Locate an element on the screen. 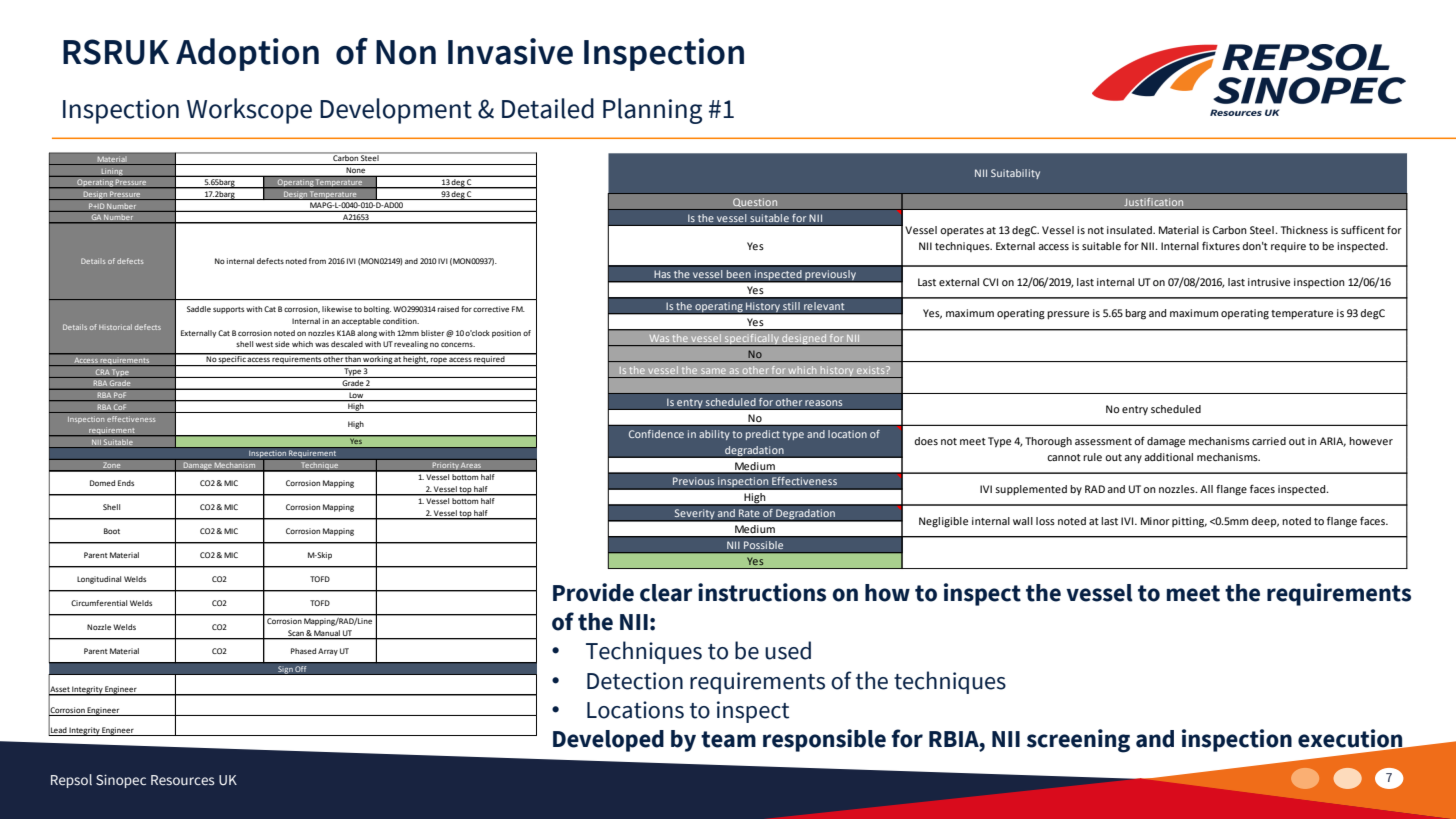  Resources is located at coordinates (182, 780).
